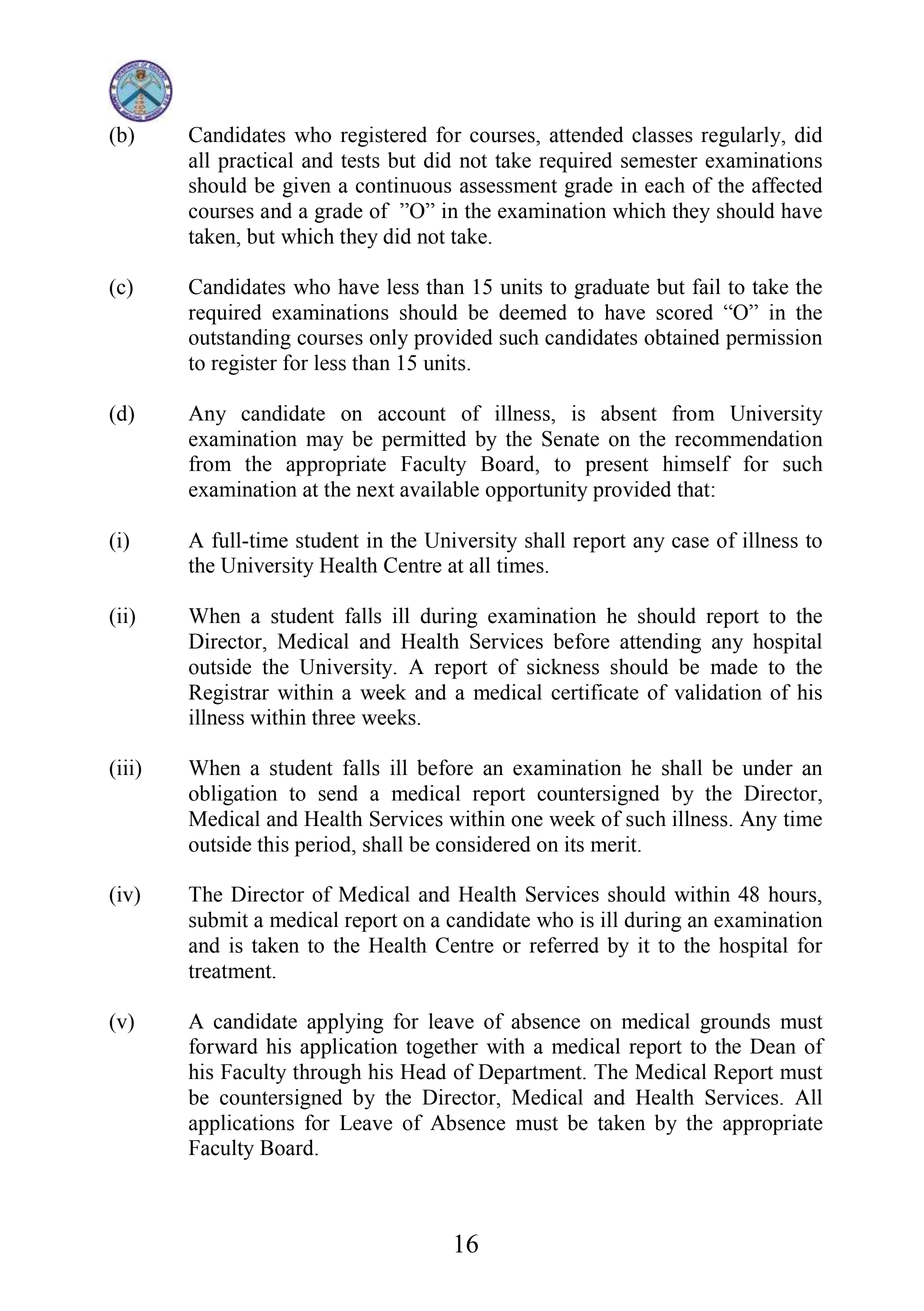 This screenshot has width=924, height=1311. Describe the element at coordinates (682, 337) in the screenshot. I see `obtained` at that location.
